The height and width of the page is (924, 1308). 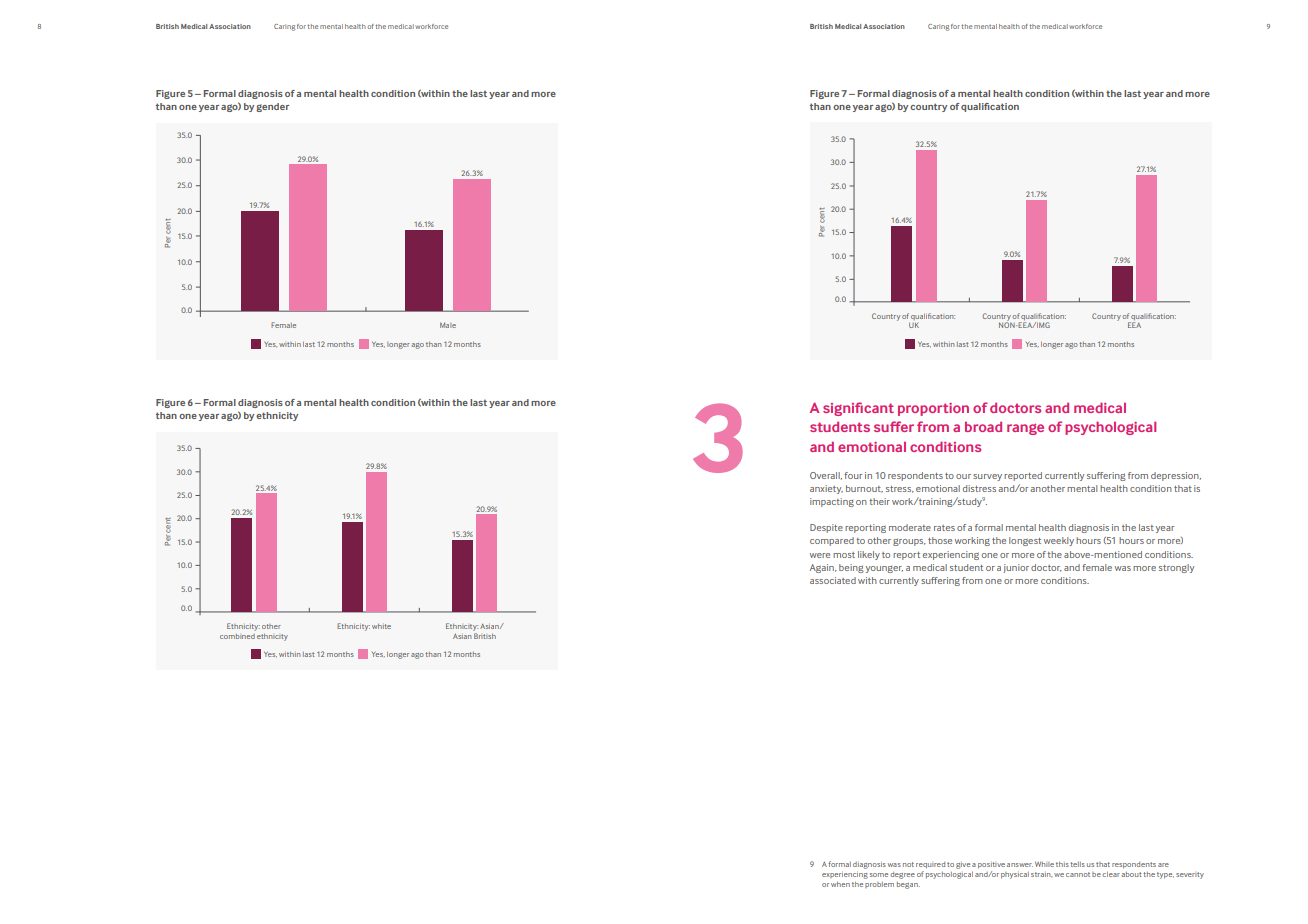 What do you see at coordinates (933, 409) in the page?
I see `proportion` at bounding box center [933, 409].
